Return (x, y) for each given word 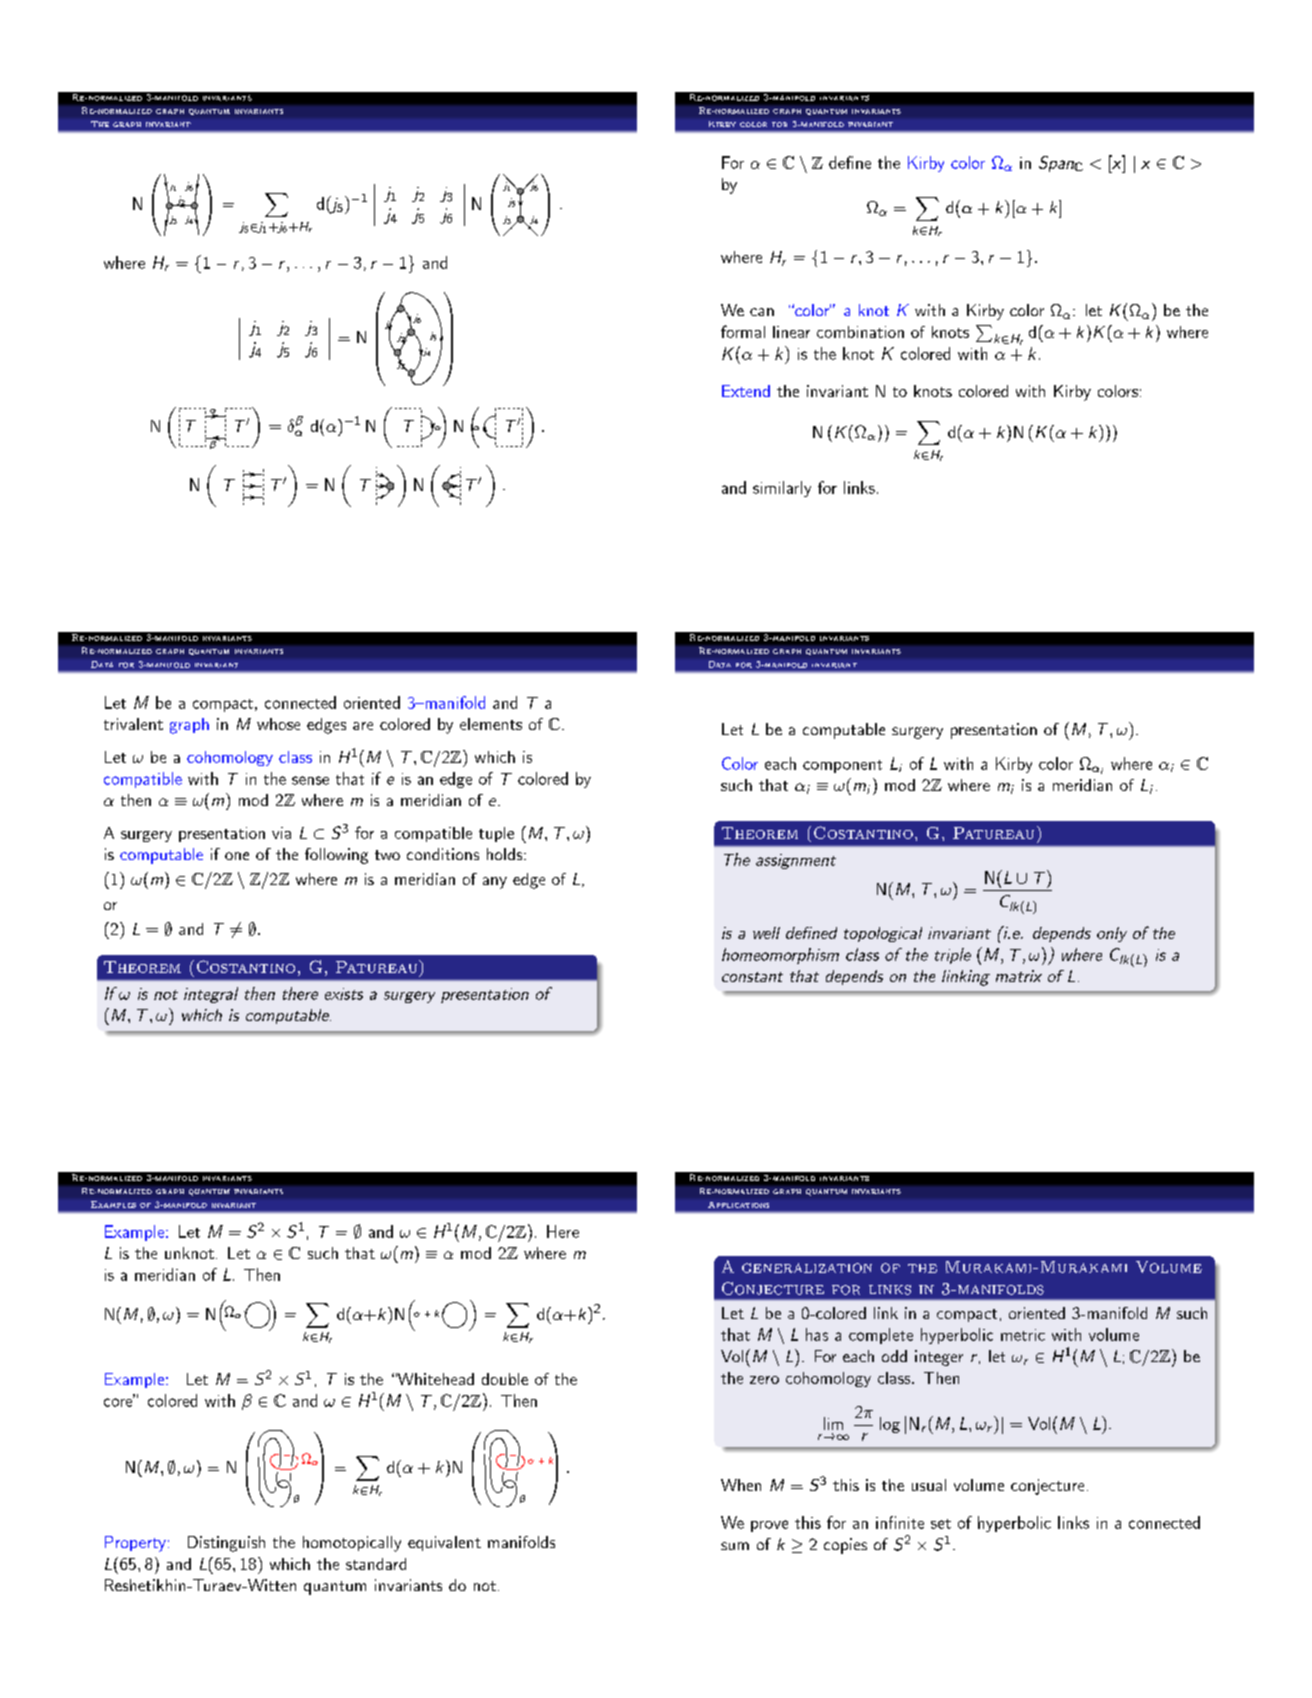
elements (491, 724)
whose (278, 724)
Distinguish (226, 1544)
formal (743, 331)
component (842, 766)
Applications (738, 1205)
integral (211, 995)
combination (860, 332)
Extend (746, 391)
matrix (1019, 976)
